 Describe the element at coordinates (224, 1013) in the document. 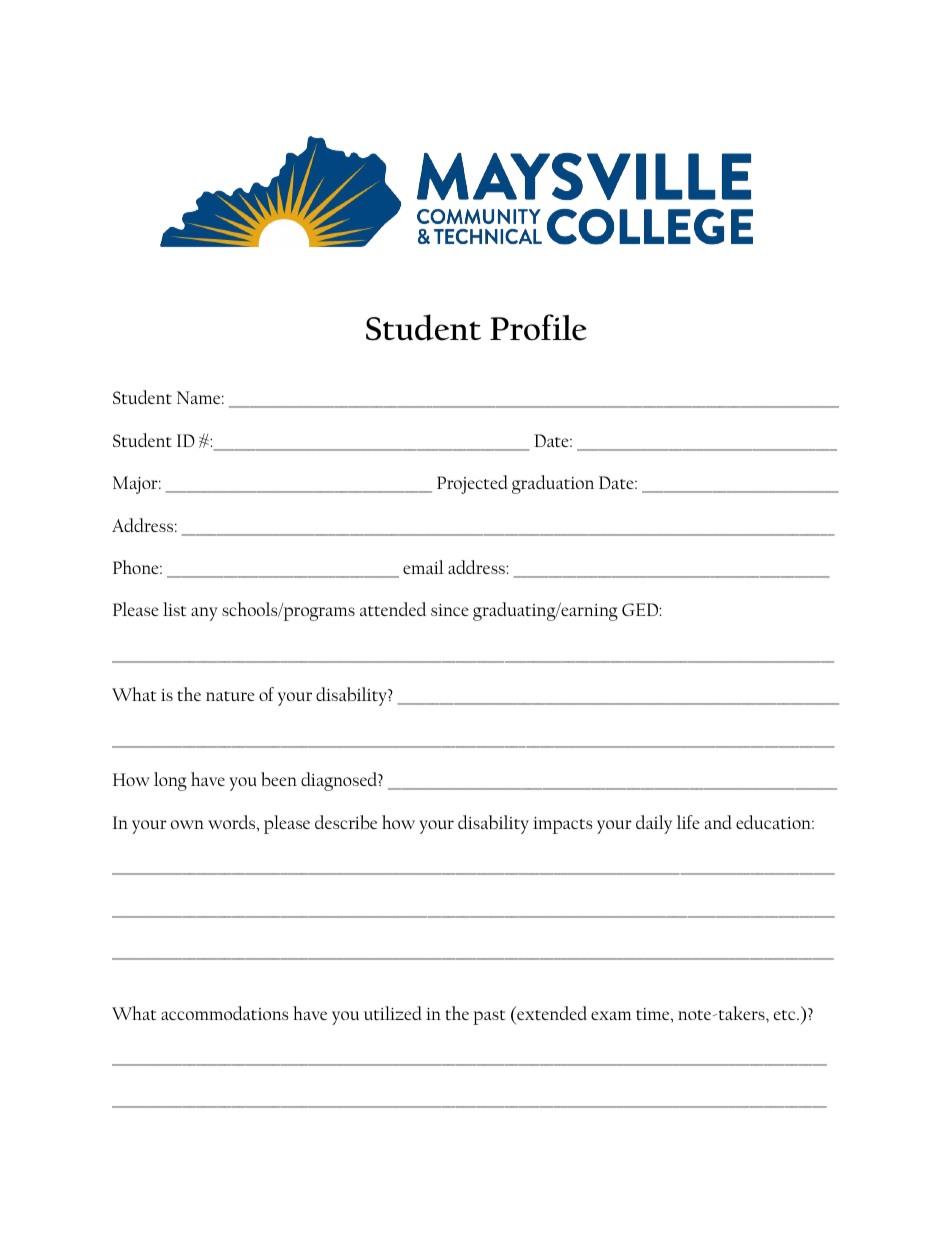

I see `accommodations` at that location.
